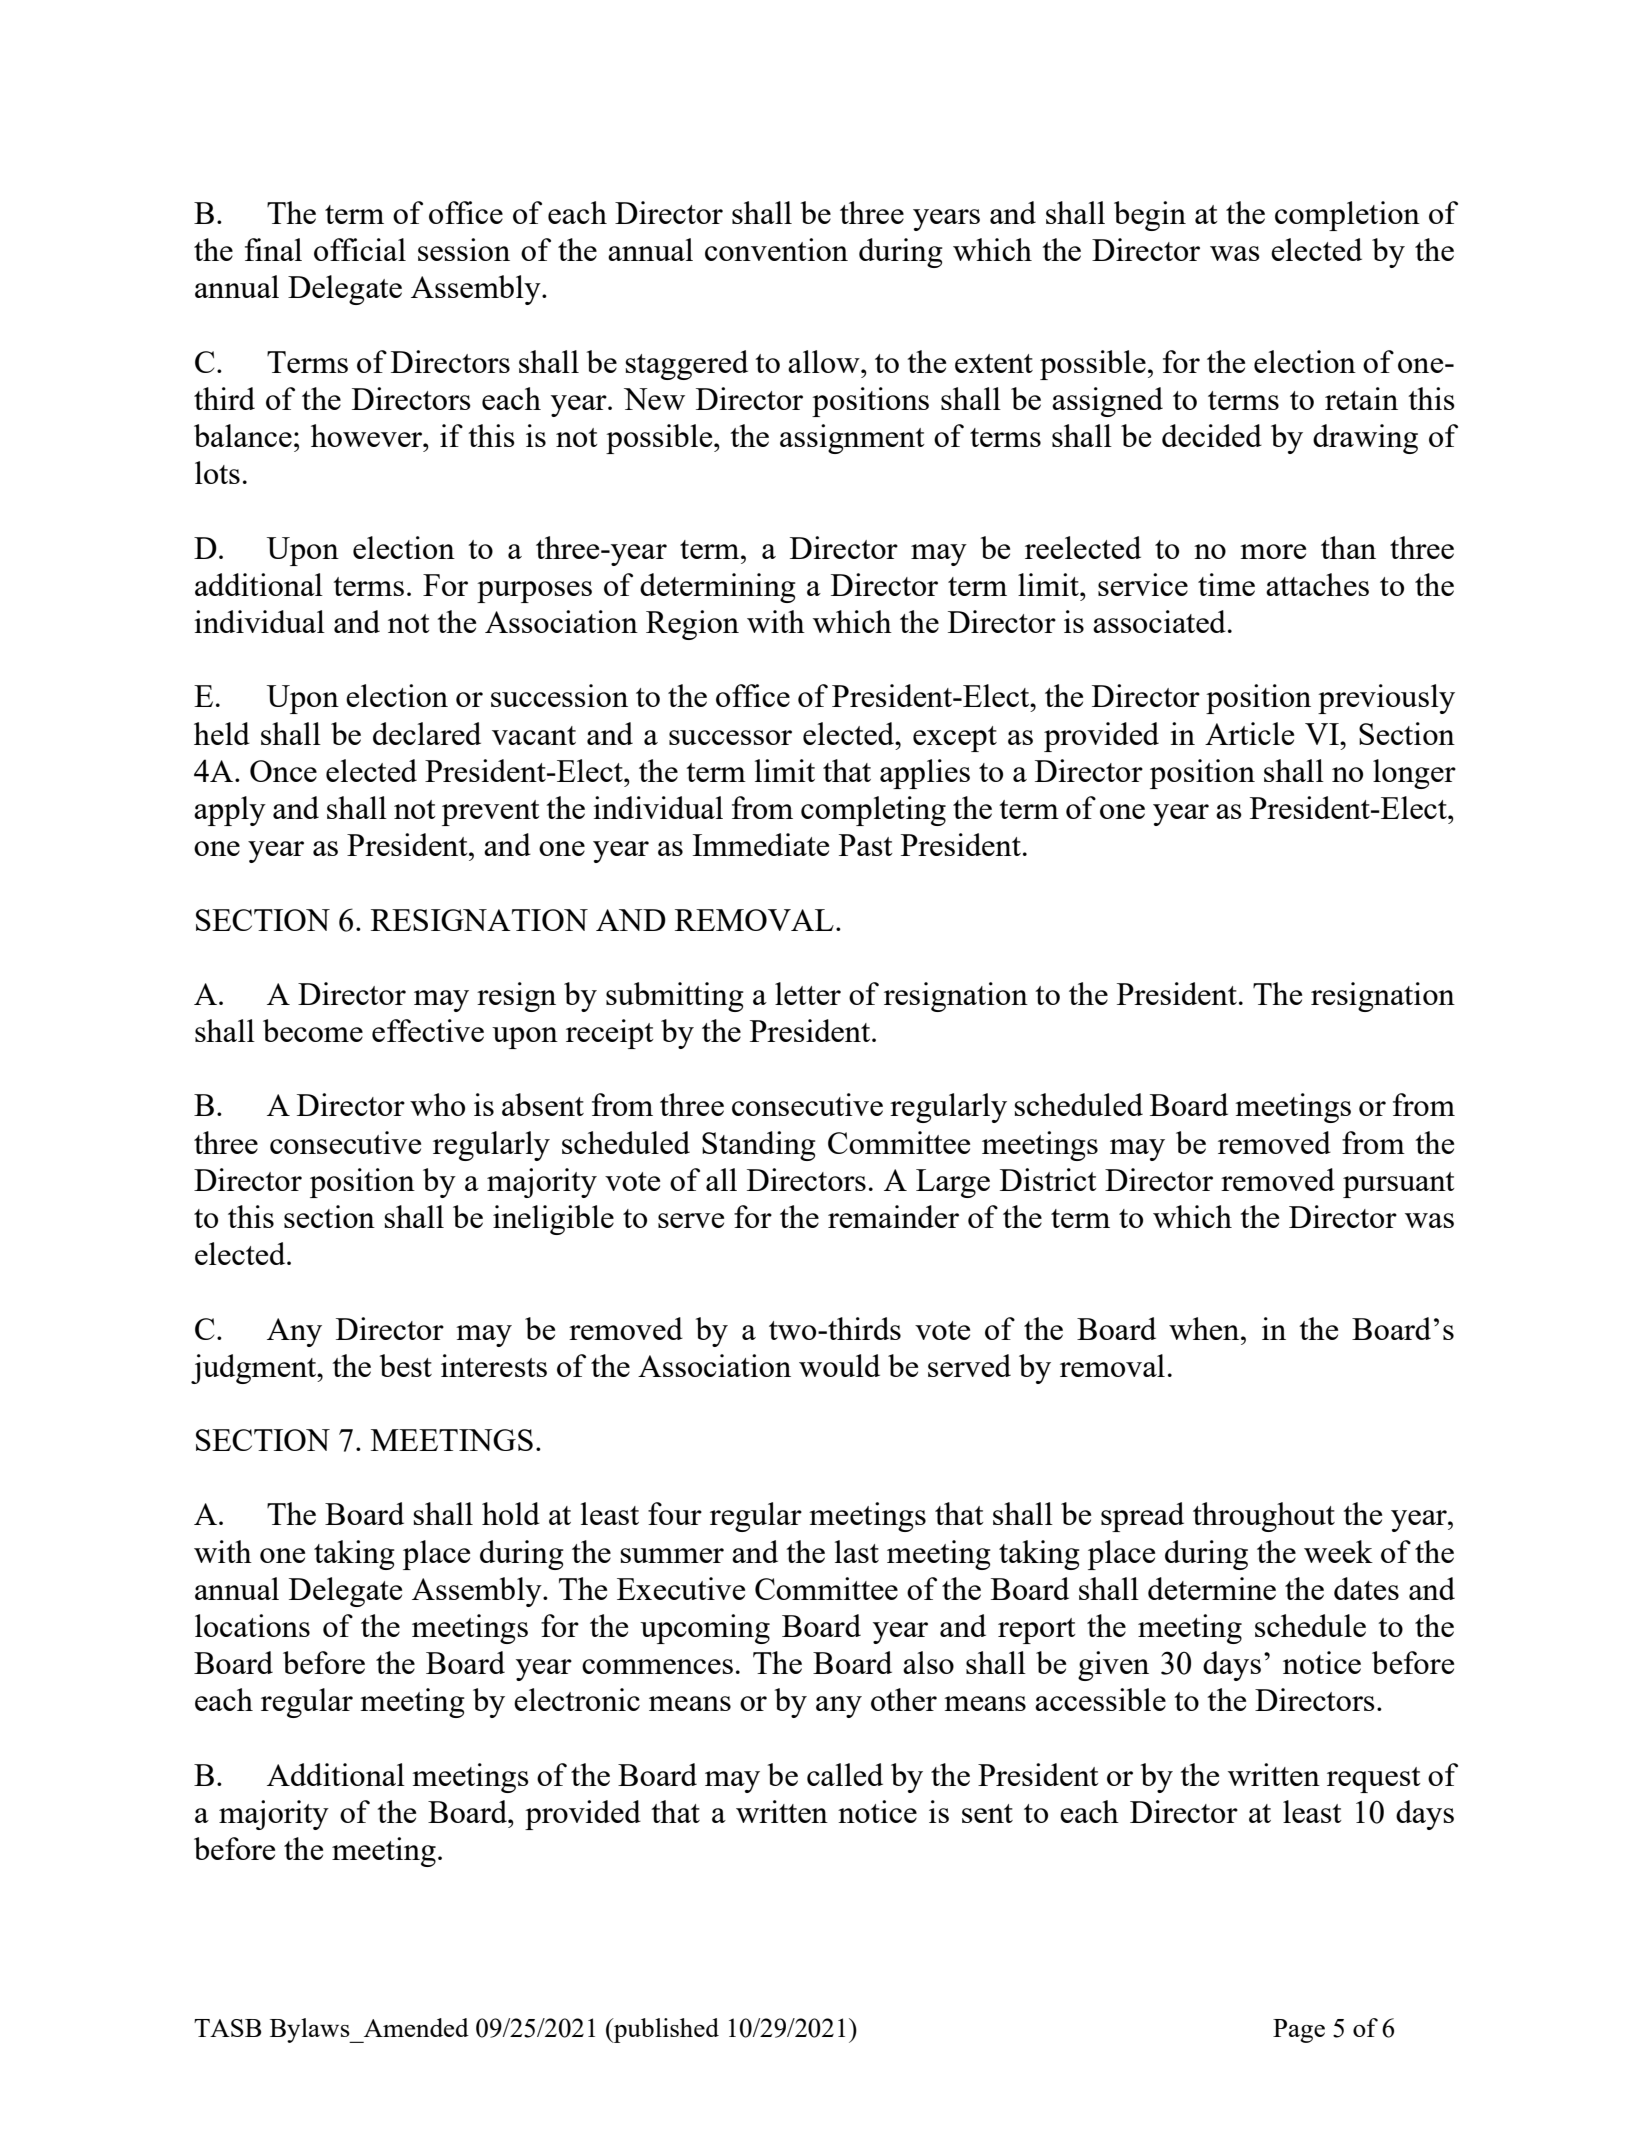 The height and width of the screenshot is (2134, 1649). What do you see at coordinates (360, 249) in the screenshot?
I see `official` at bounding box center [360, 249].
